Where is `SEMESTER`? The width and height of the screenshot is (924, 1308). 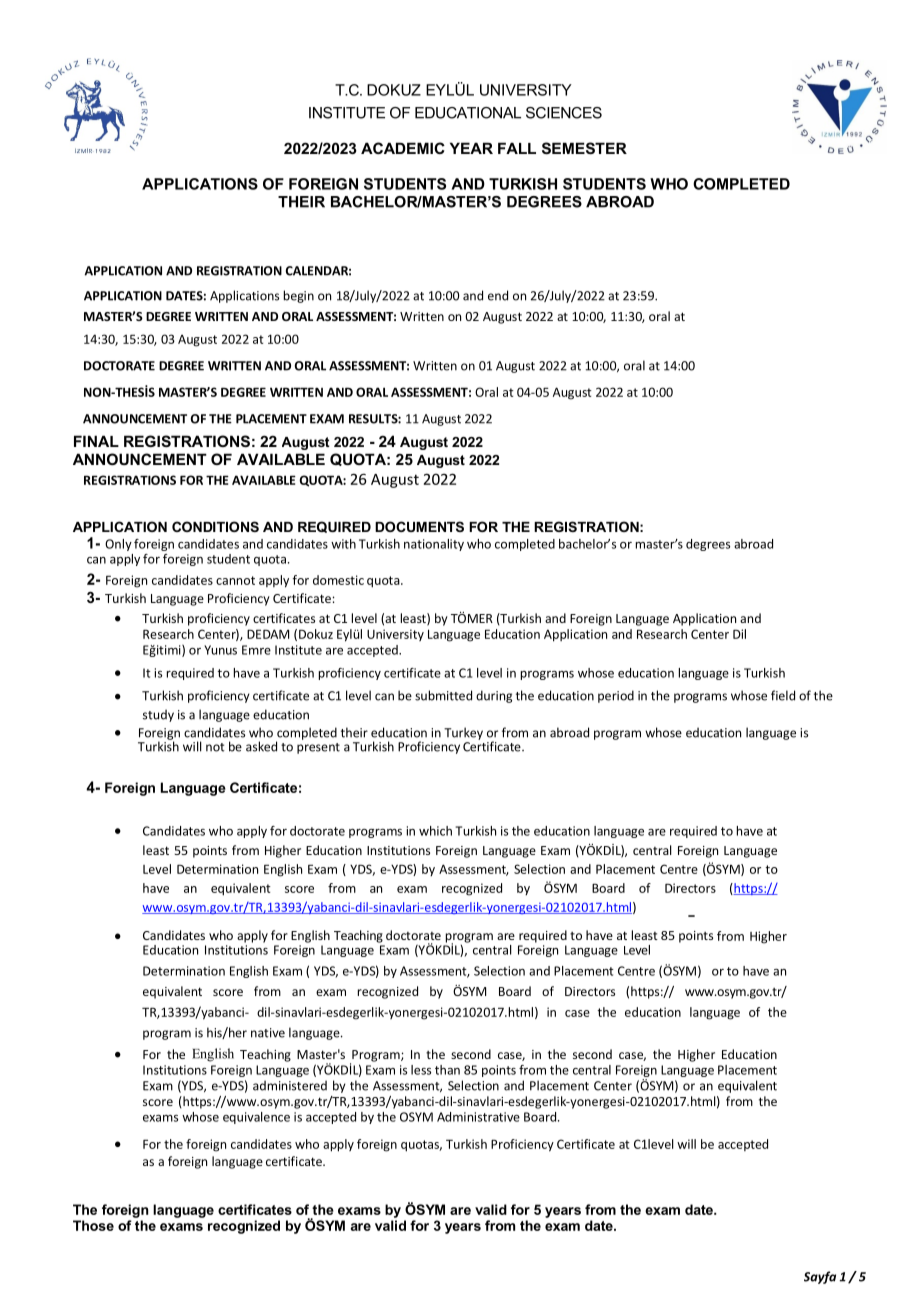
SEMESTER is located at coordinates (584, 148).
